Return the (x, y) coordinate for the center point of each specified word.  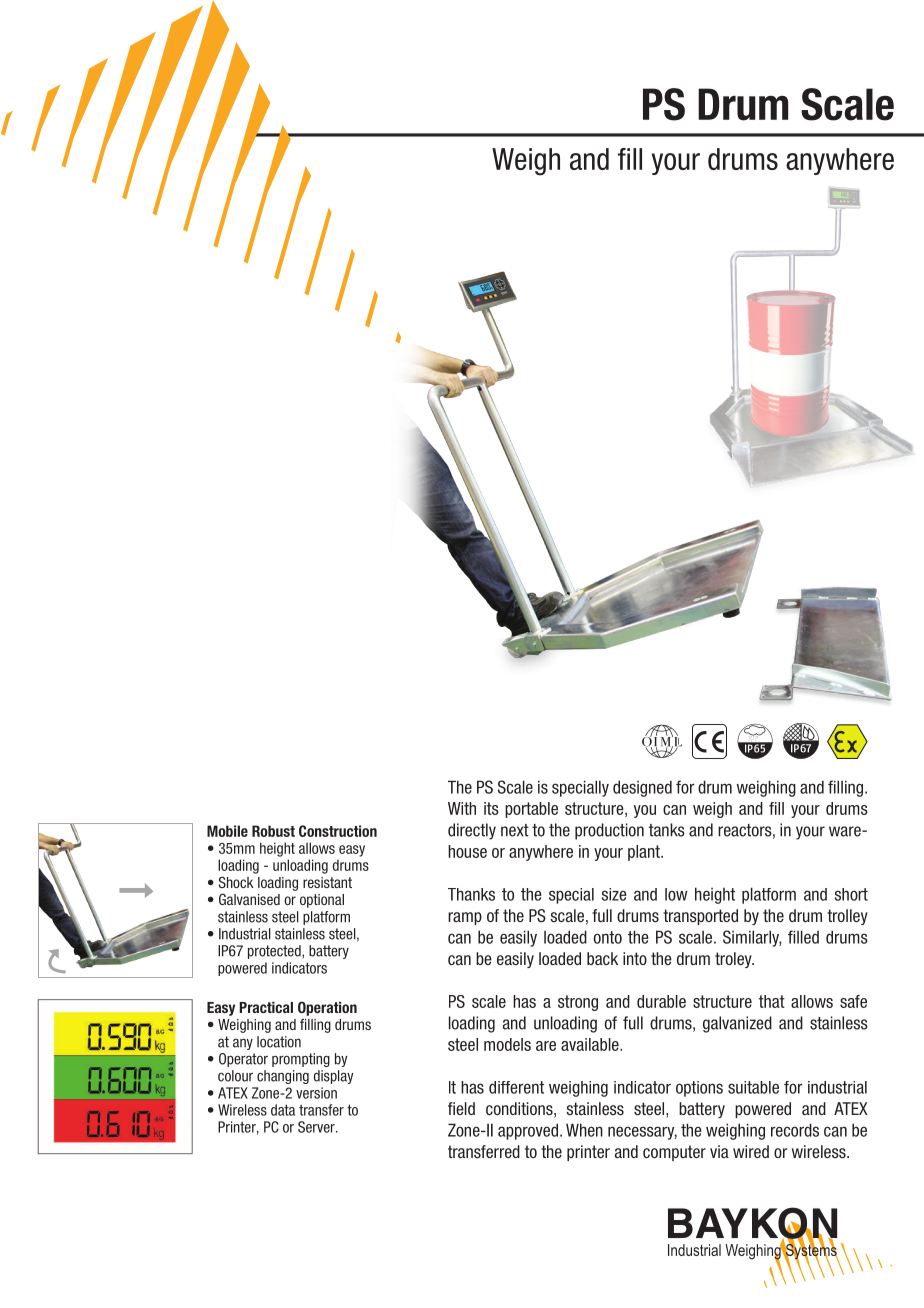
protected (275, 952)
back (602, 958)
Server (317, 1127)
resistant (327, 882)
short (851, 894)
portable (531, 810)
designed (642, 788)
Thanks (471, 894)
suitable (753, 1087)
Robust (273, 831)
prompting (301, 1060)
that (772, 1001)
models (507, 1044)
